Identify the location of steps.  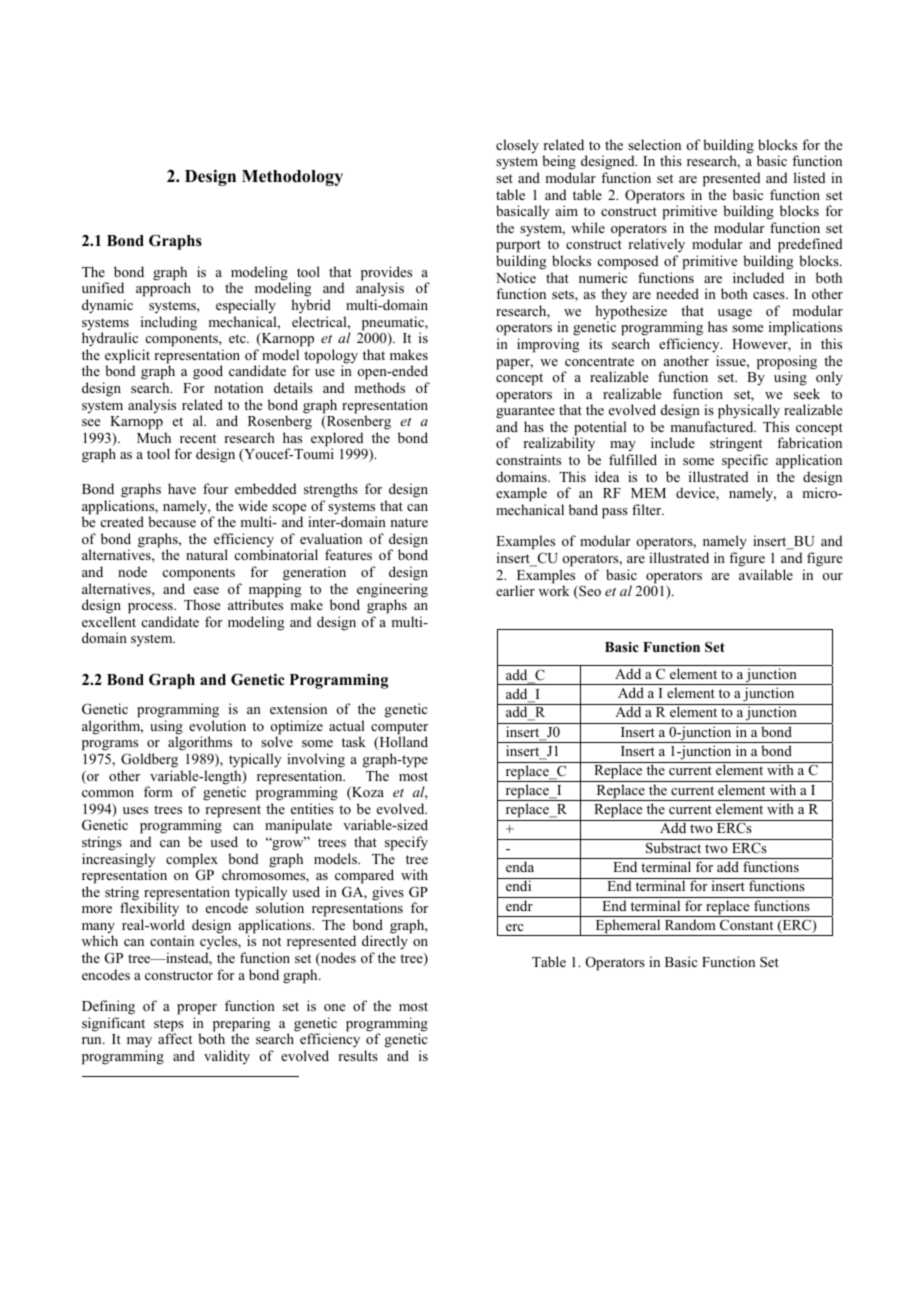
(169, 1026).
